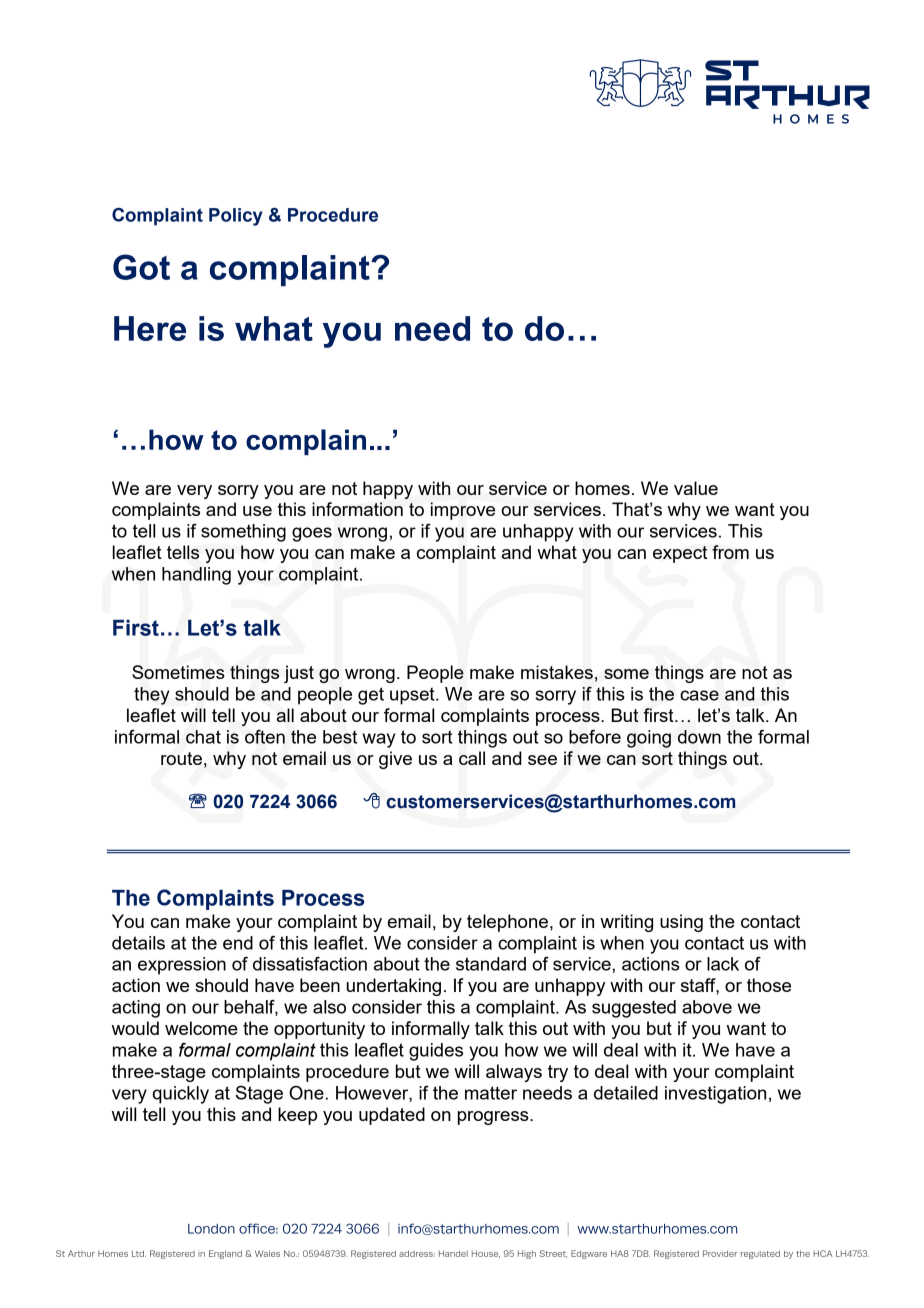 The width and height of the screenshot is (924, 1308). Describe the element at coordinates (151, 696) in the screenshot. I see `they` at that location.
